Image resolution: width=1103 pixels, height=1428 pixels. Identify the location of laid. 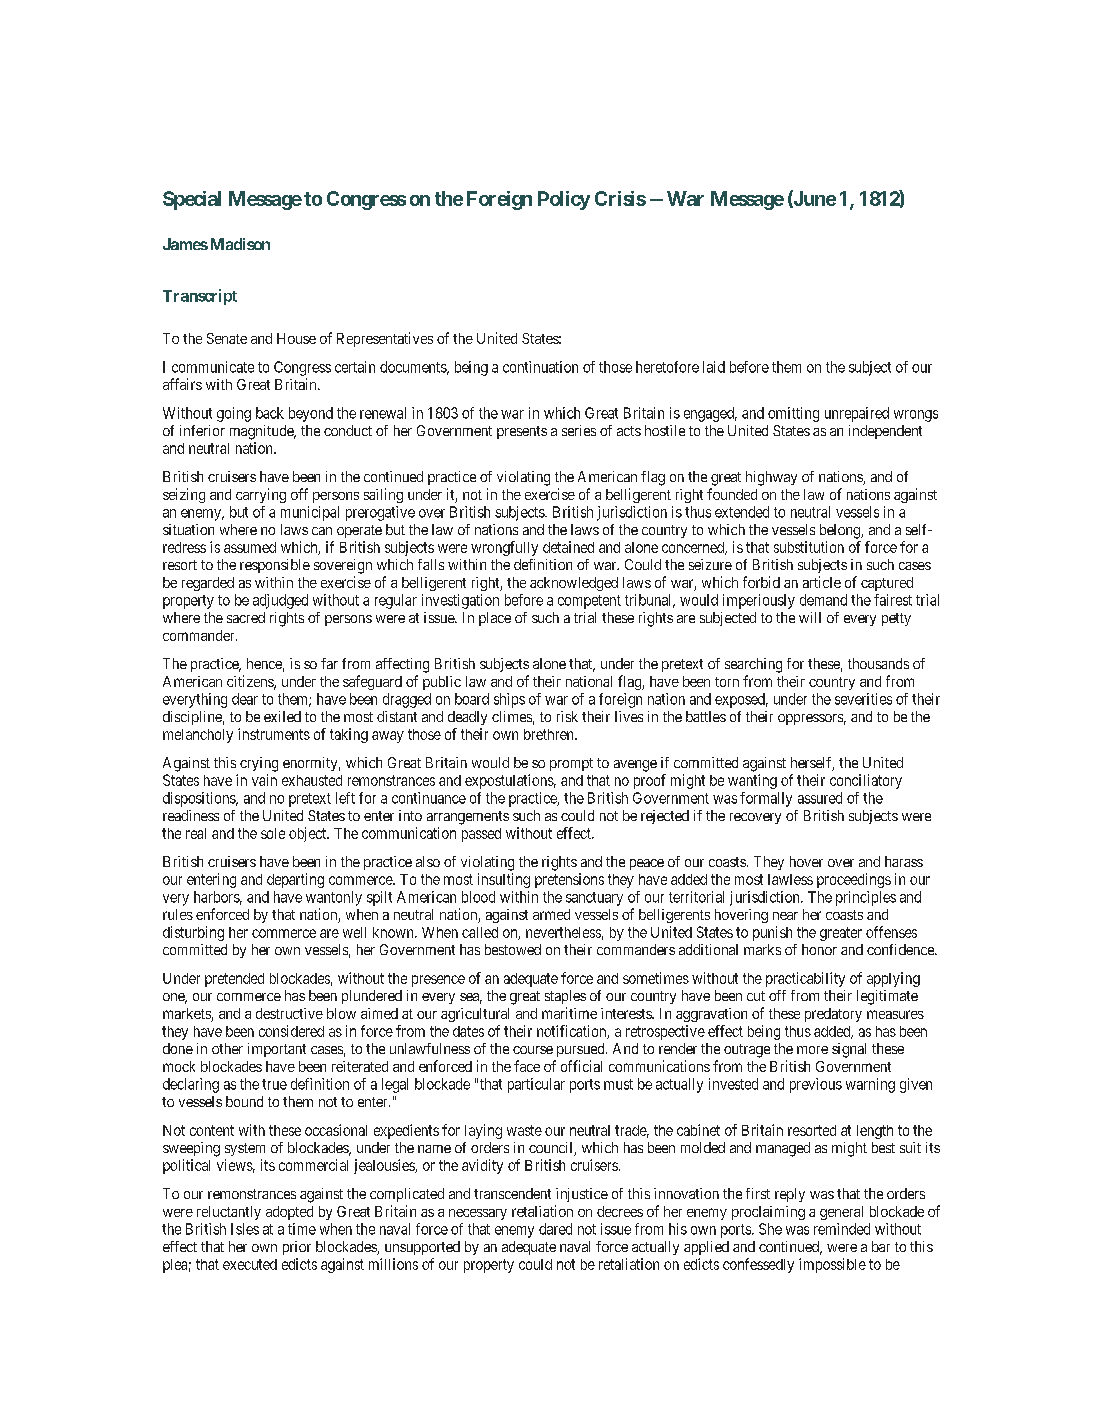
(714, 367).
